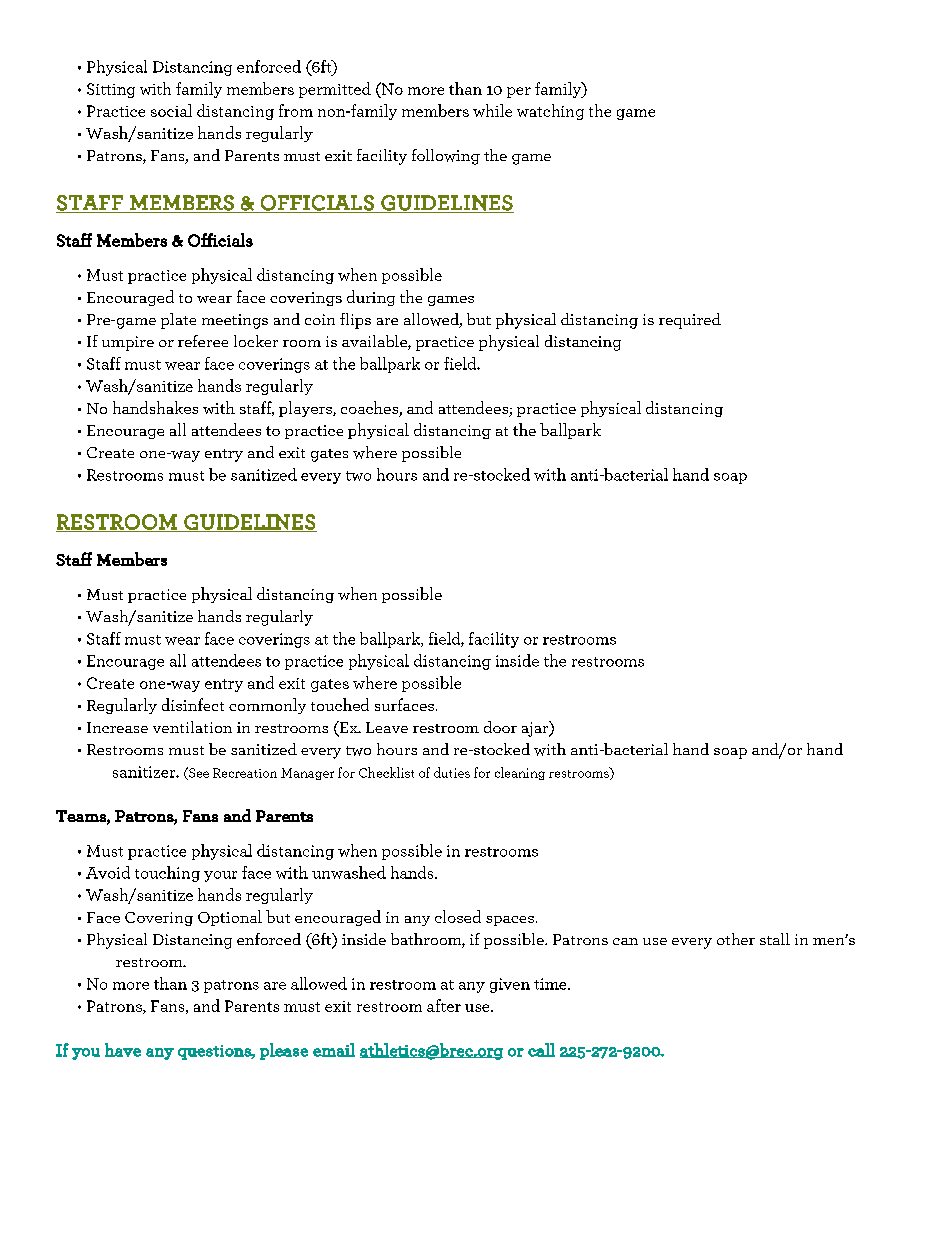 This screenshot has height=1233, width=952. I want to click on watching, so click(550, 112).
